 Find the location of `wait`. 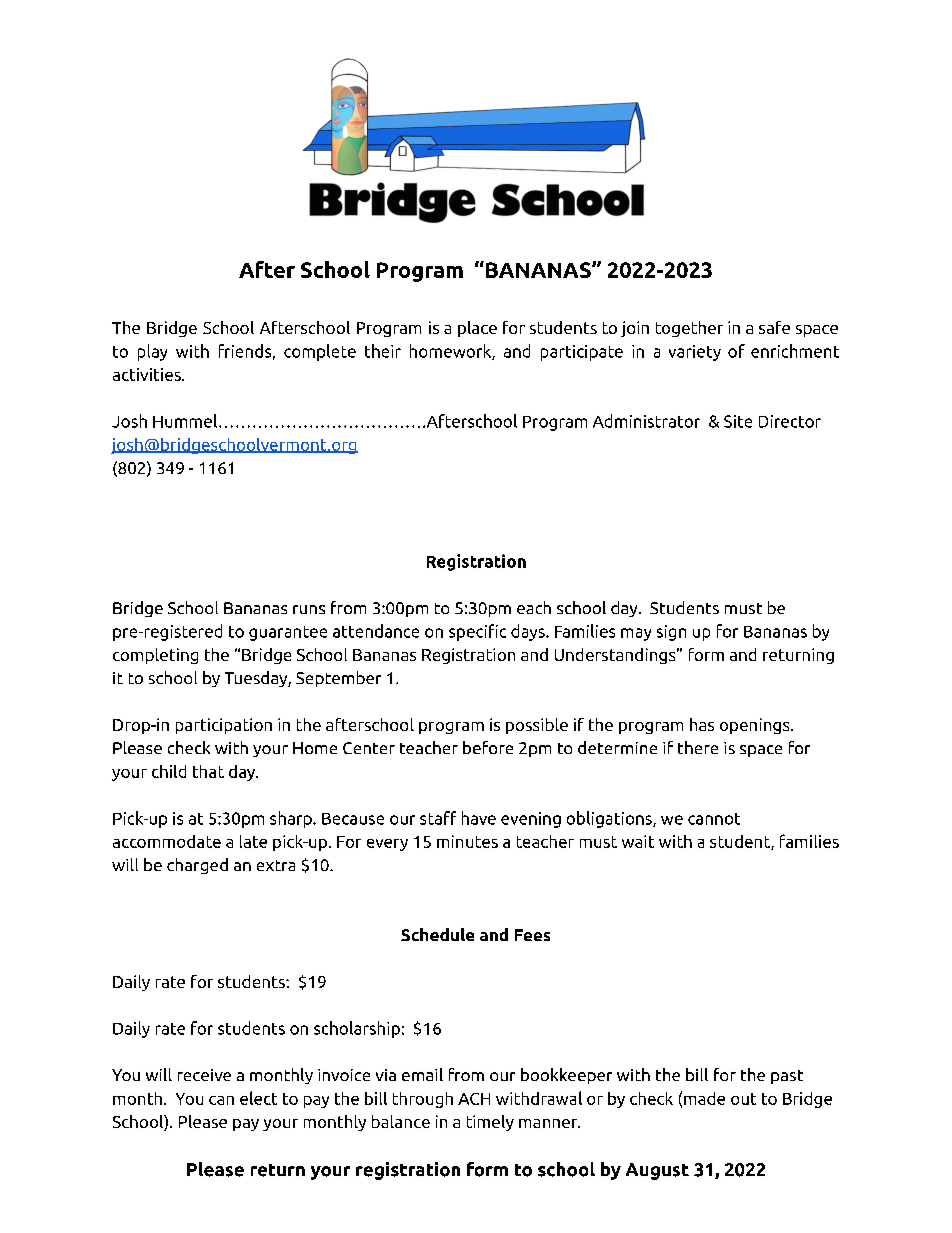

wait is located at coordinates (638, 841).
